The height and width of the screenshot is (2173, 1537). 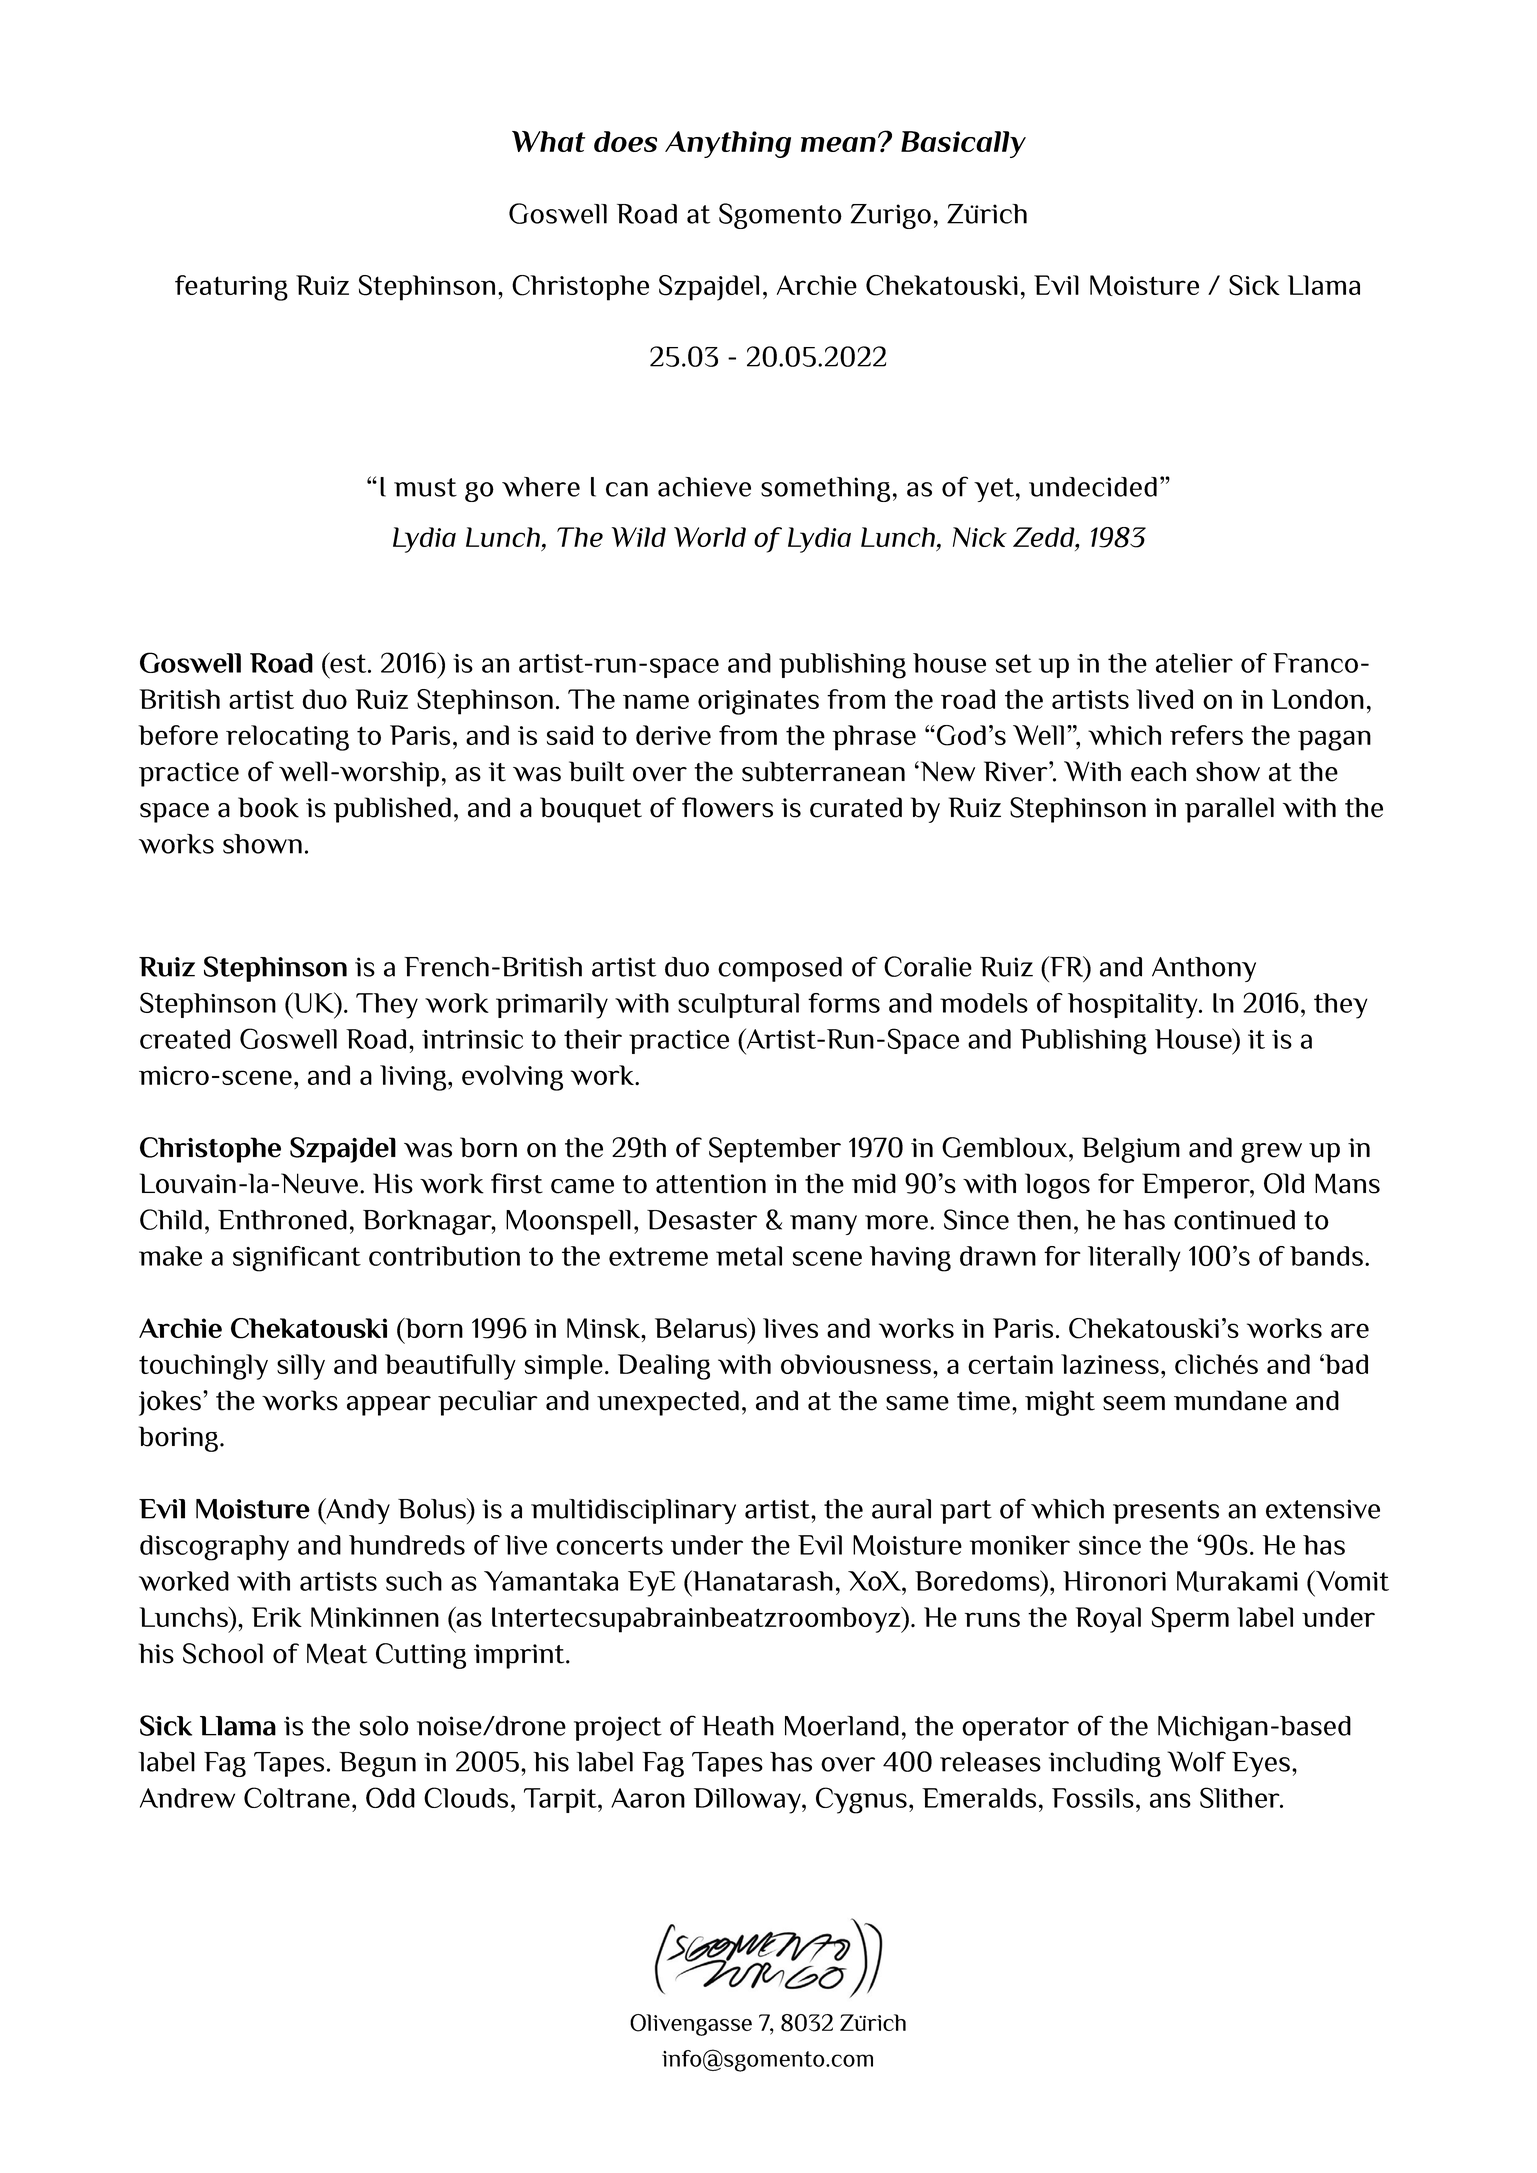 What do you see at coordinates (1206, 735) in the screenshot?
I see `refers` at bounding box center [1206, 735].
